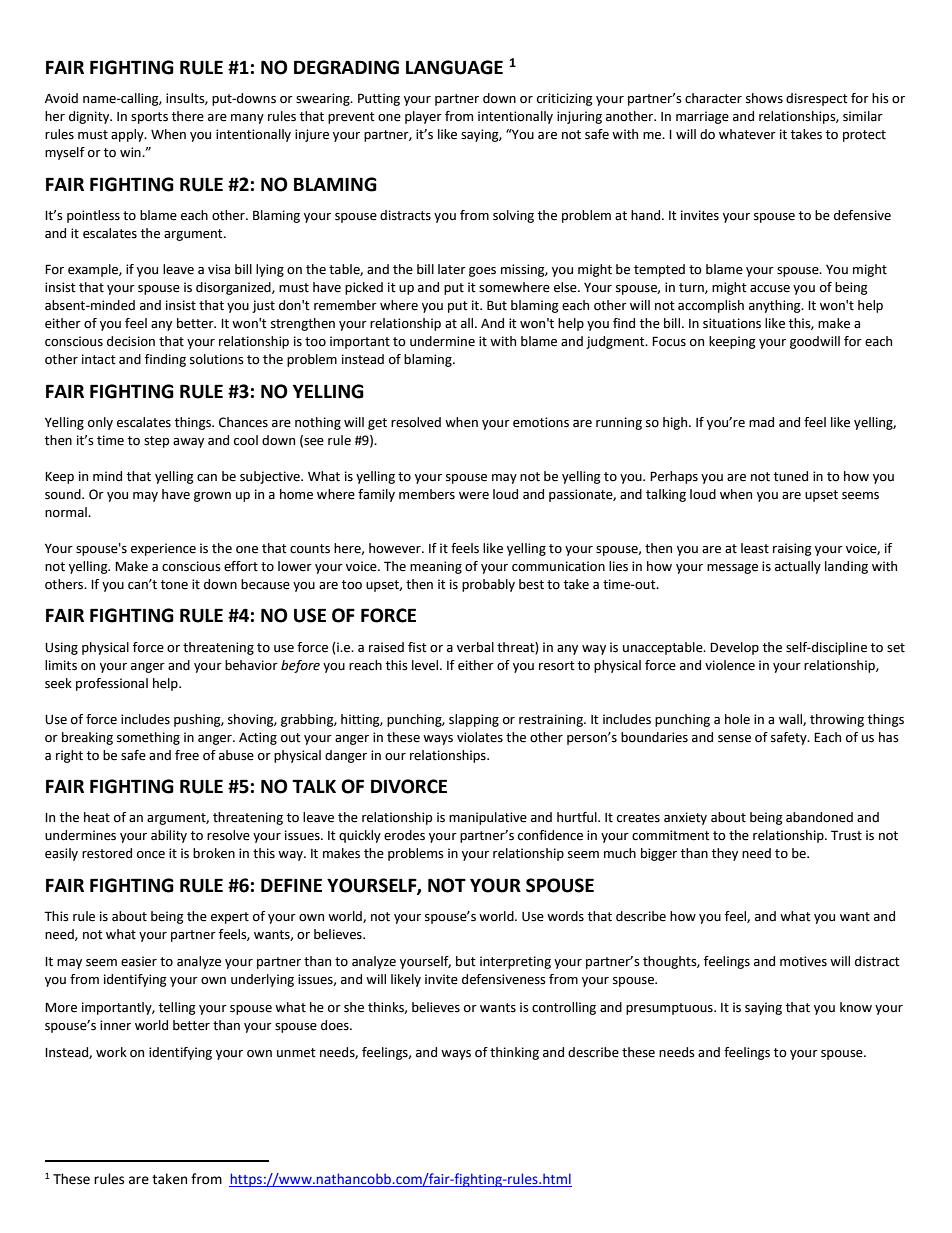 The image size is (952, 1233). What do you see at coordinates (798, 567) in the screenshot?
I see `actually` at bounding box center [798, 567].
